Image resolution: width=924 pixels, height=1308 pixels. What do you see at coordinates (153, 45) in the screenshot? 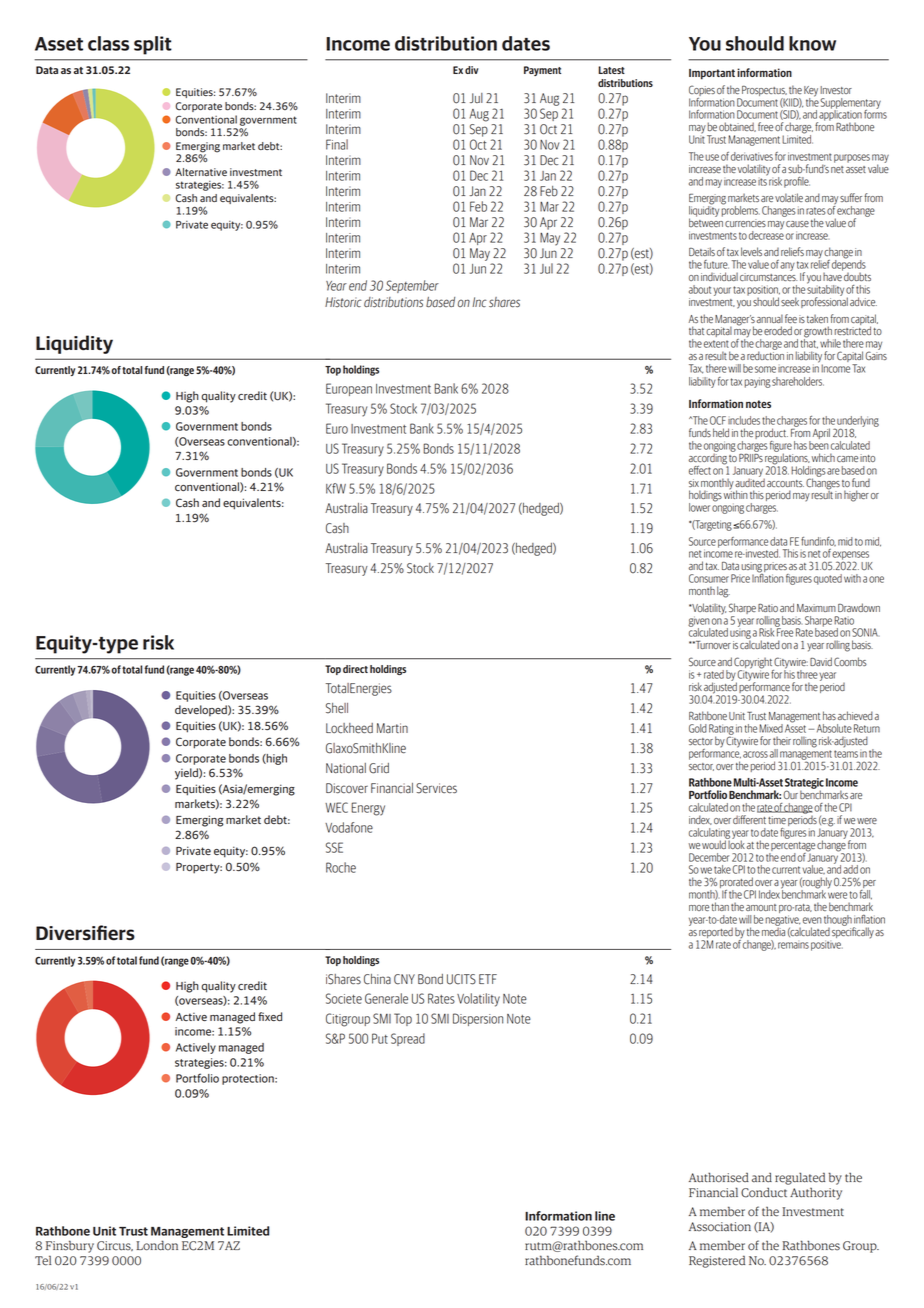
I see `split` at bounding box center [153, 45].
